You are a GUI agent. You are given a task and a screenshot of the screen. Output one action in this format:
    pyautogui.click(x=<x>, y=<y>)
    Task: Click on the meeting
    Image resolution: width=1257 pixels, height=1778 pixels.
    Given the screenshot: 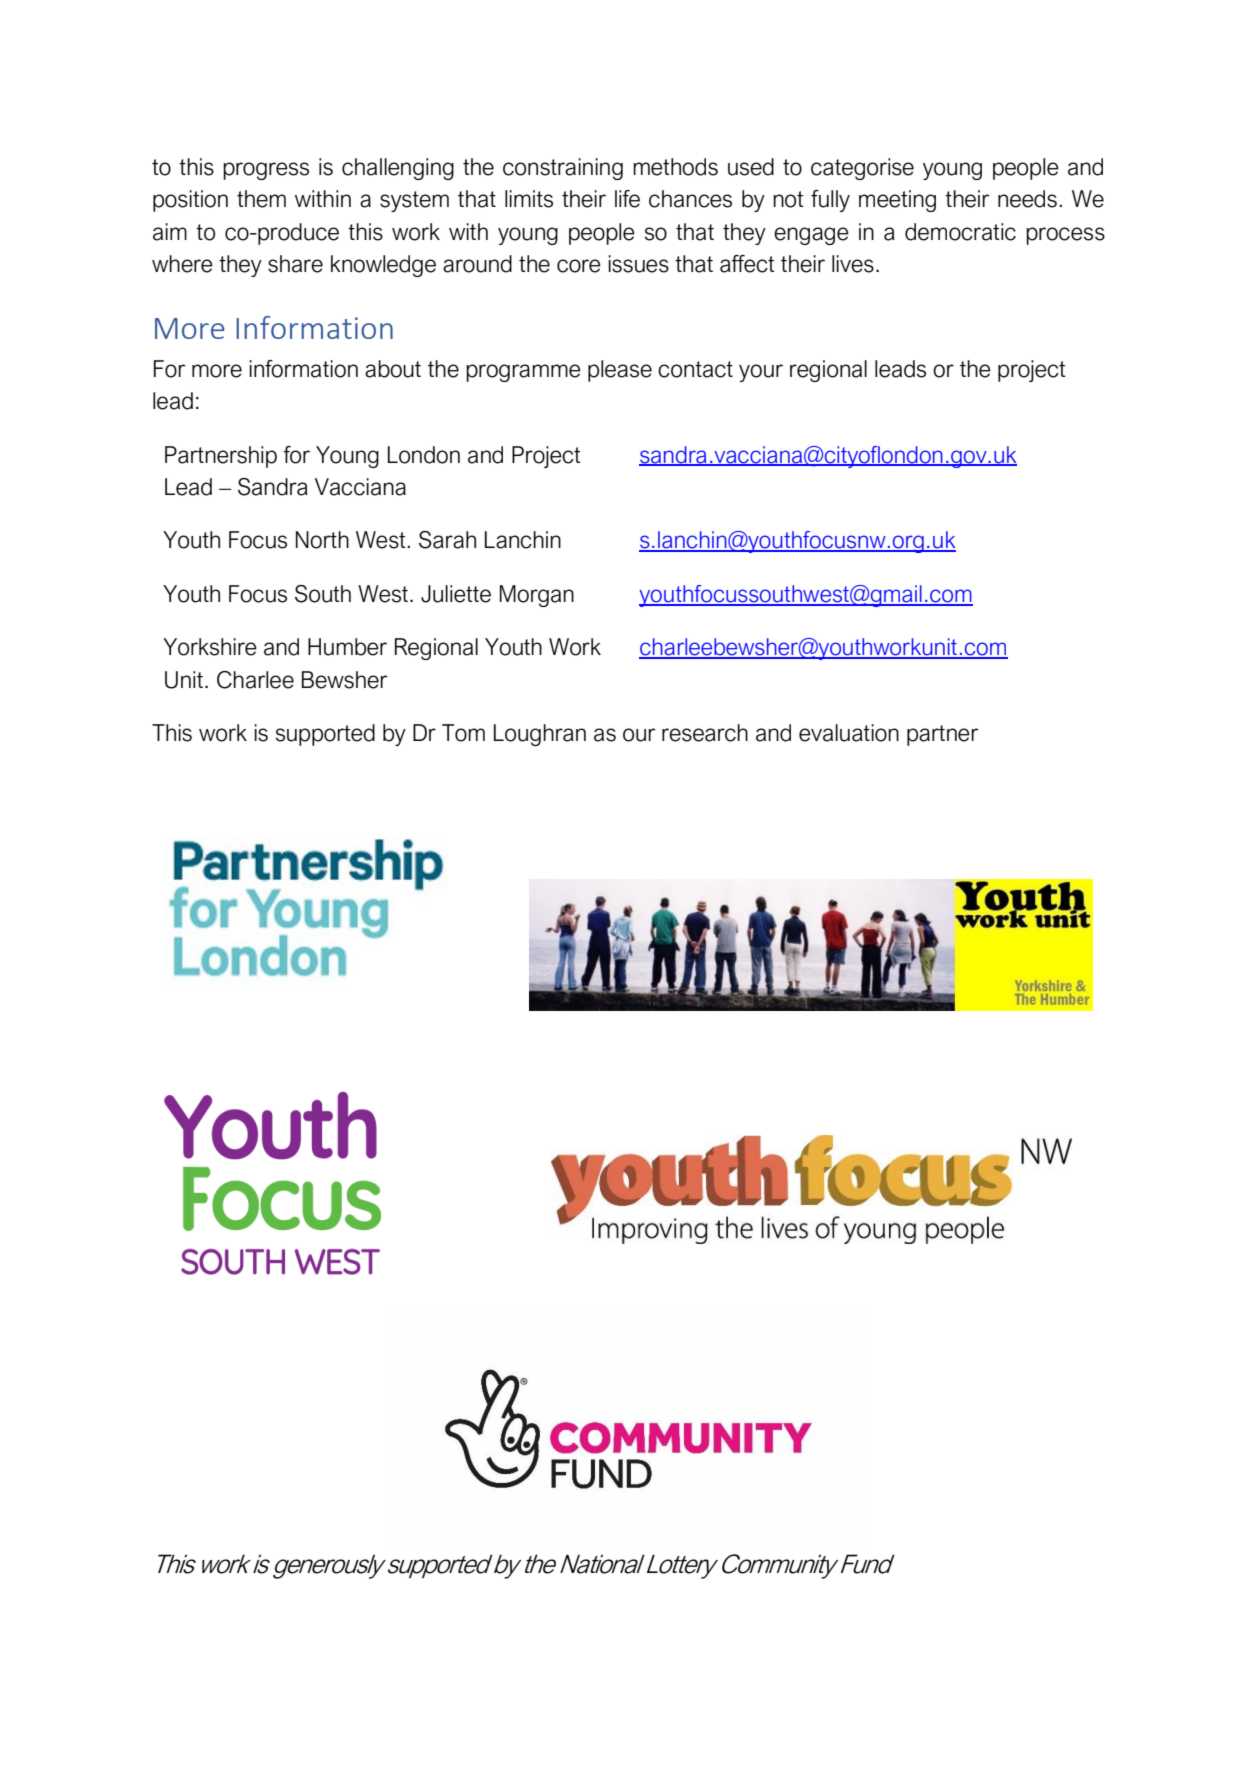 What is the action you would take?
    pyautogui.click(x=897, y=201)
